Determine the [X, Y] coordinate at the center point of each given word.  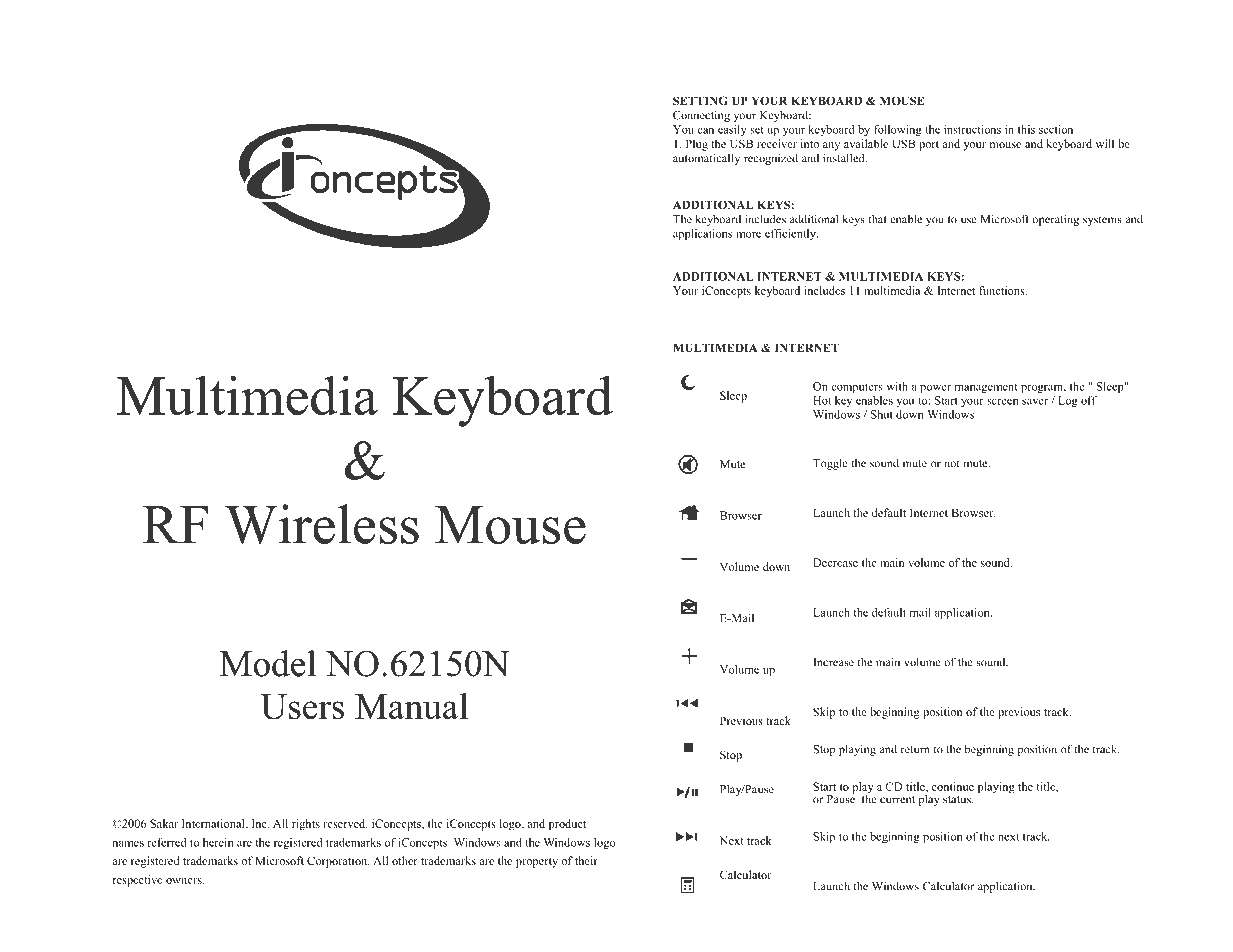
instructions [972, 129]
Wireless [322, 524]
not [952, 464]
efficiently [791, 234]
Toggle [830, 464]
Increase [833, 662]
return [915, 750]
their [586, 860]
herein [218, 842]
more [748, 234]
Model [268, 663]
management [986, 388]
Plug [697, 145]
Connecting [701, 116]
